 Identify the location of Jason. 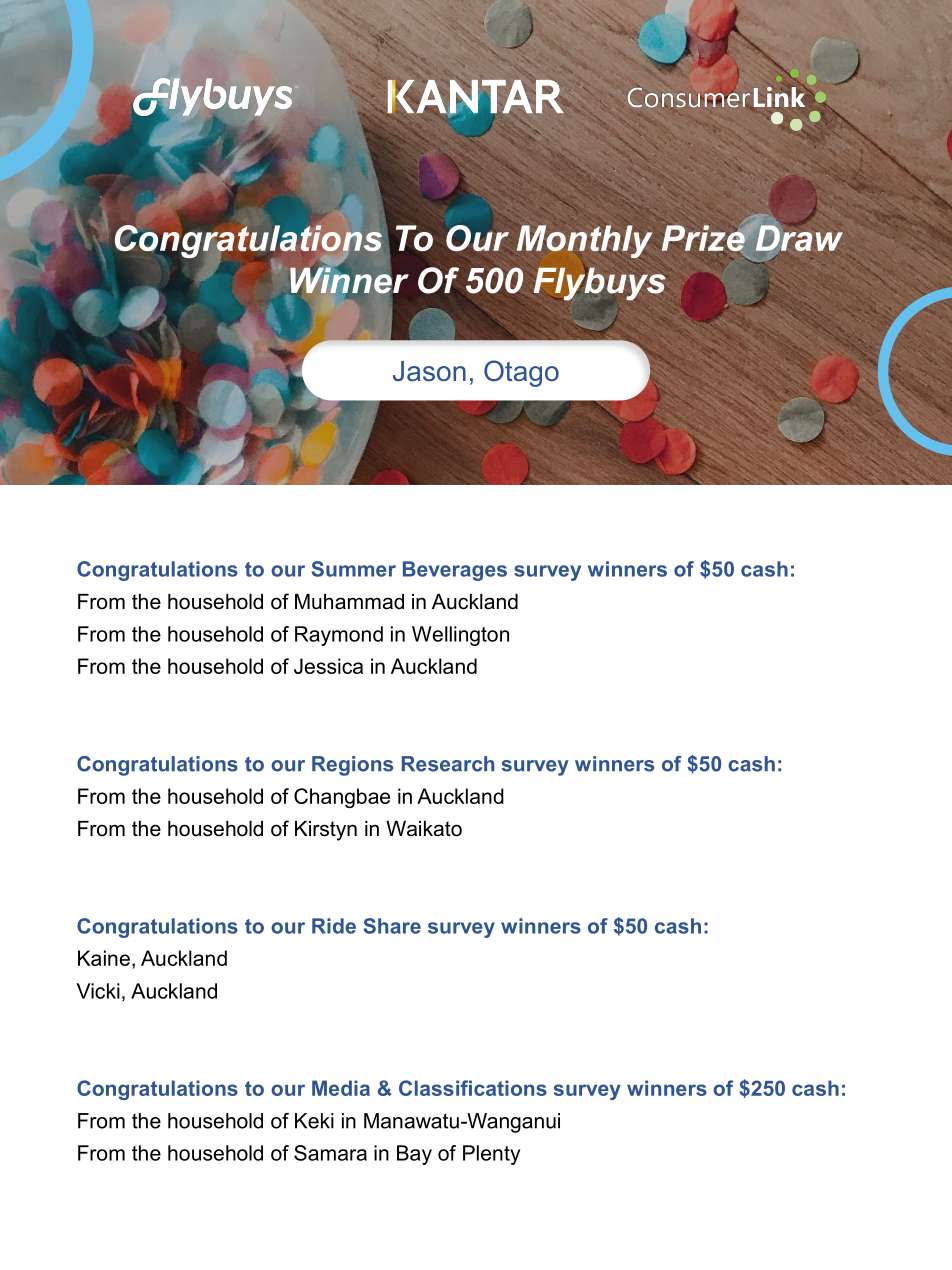
(429, 371).
